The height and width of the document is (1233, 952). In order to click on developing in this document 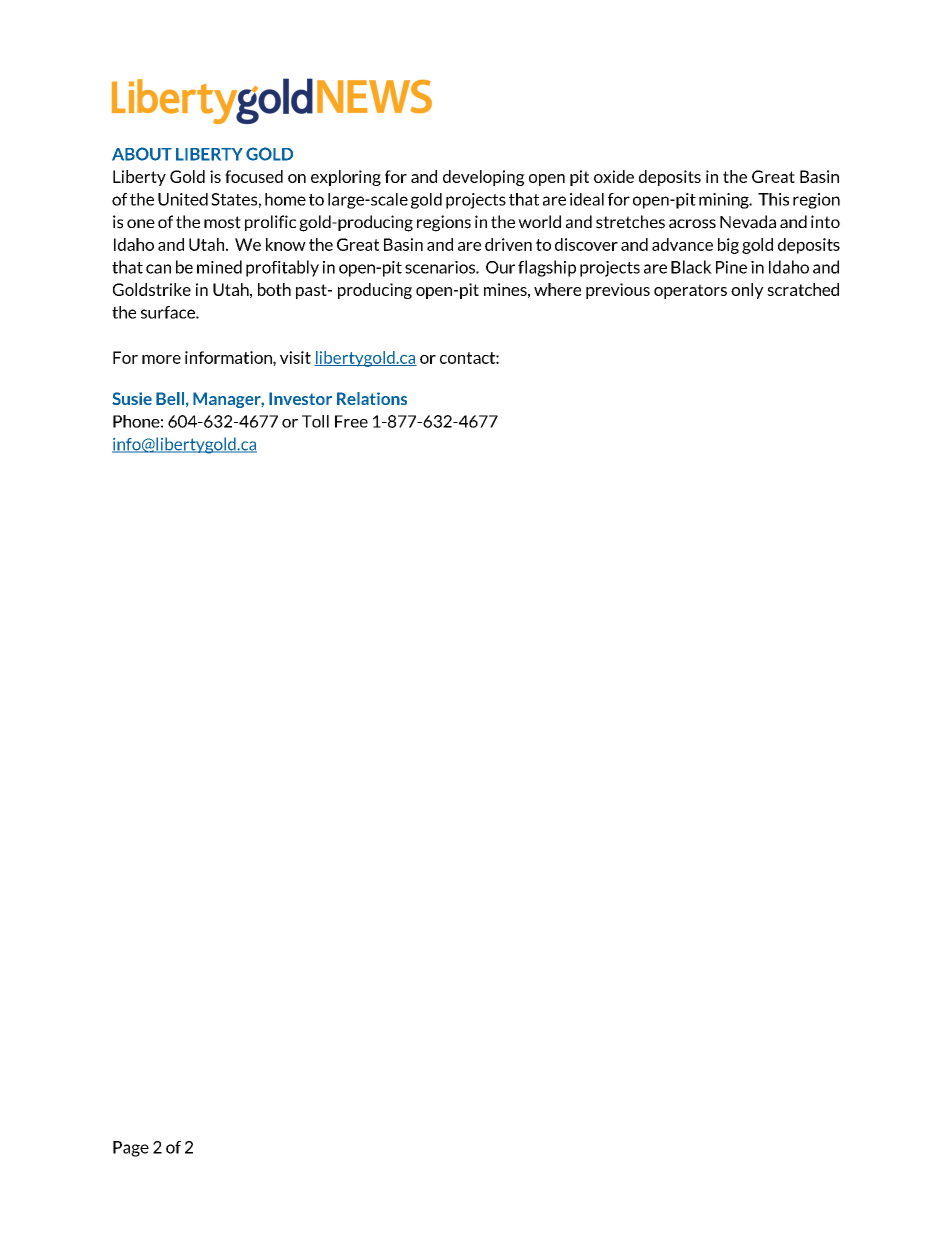, I will do `click(484, 178)`.
